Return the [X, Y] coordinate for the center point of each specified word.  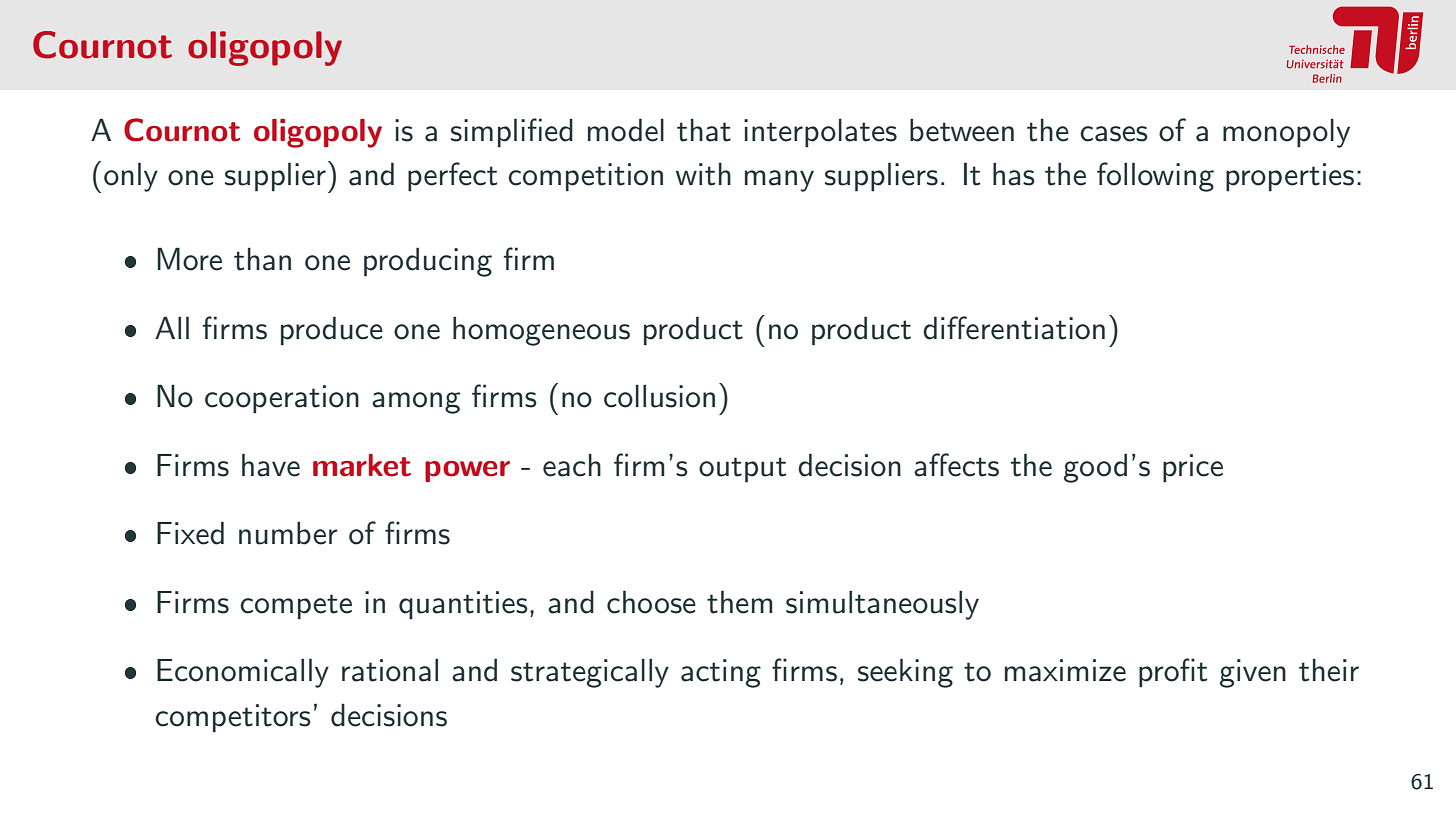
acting [721, 673]
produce [332, 331]
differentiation [1014, 328]
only [131, 177]
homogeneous [541, 331]
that [704, 130]
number [288, 533]
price [1193, 468]
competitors [233, 718]
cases [1114, 134]
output [742, 469]
